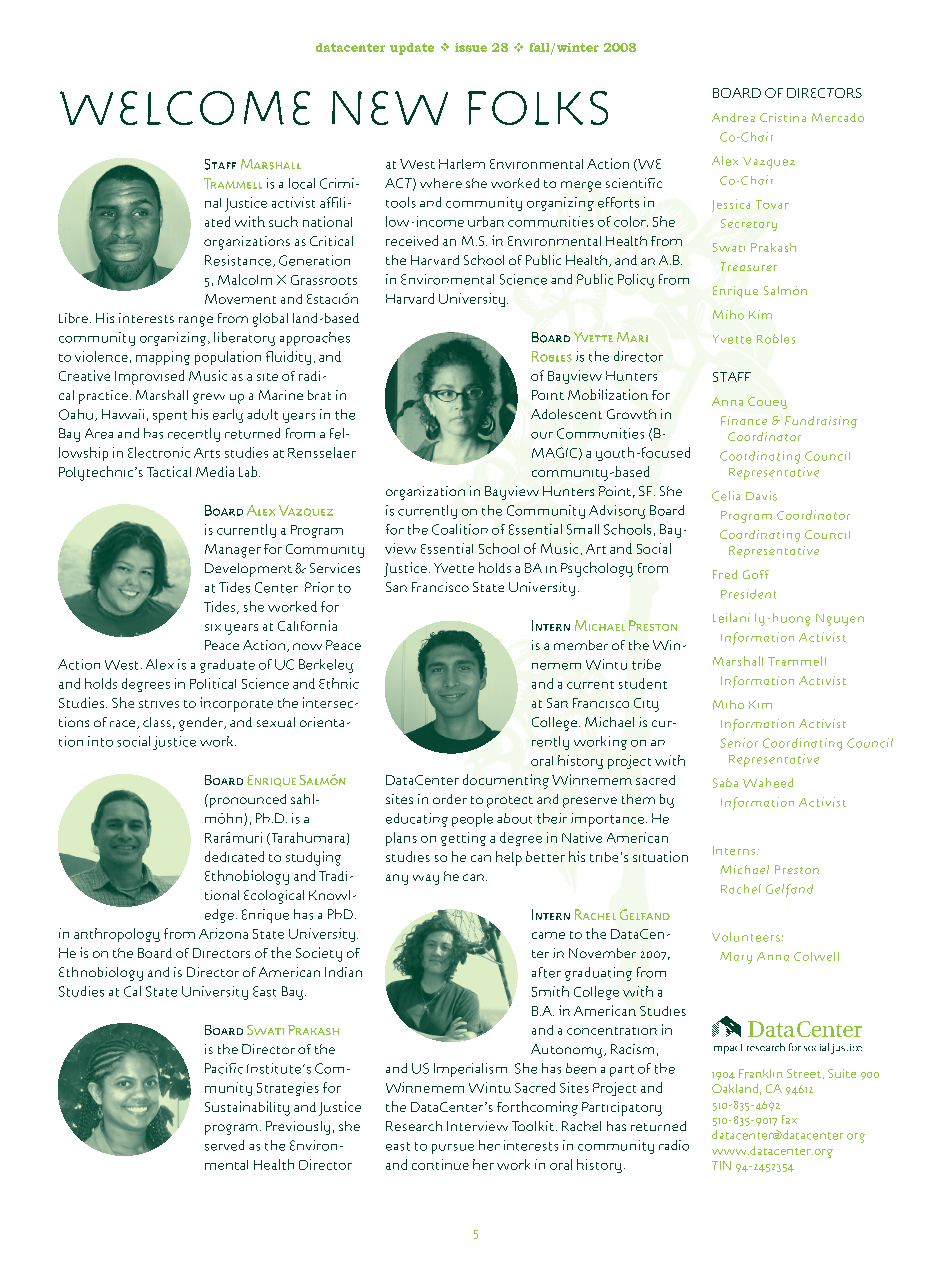 This screenshot has height=1270, width=952. What do you see at coordinates (471, 47) in the screenshot?
I see `issue` at bounding box center [471, 47].
